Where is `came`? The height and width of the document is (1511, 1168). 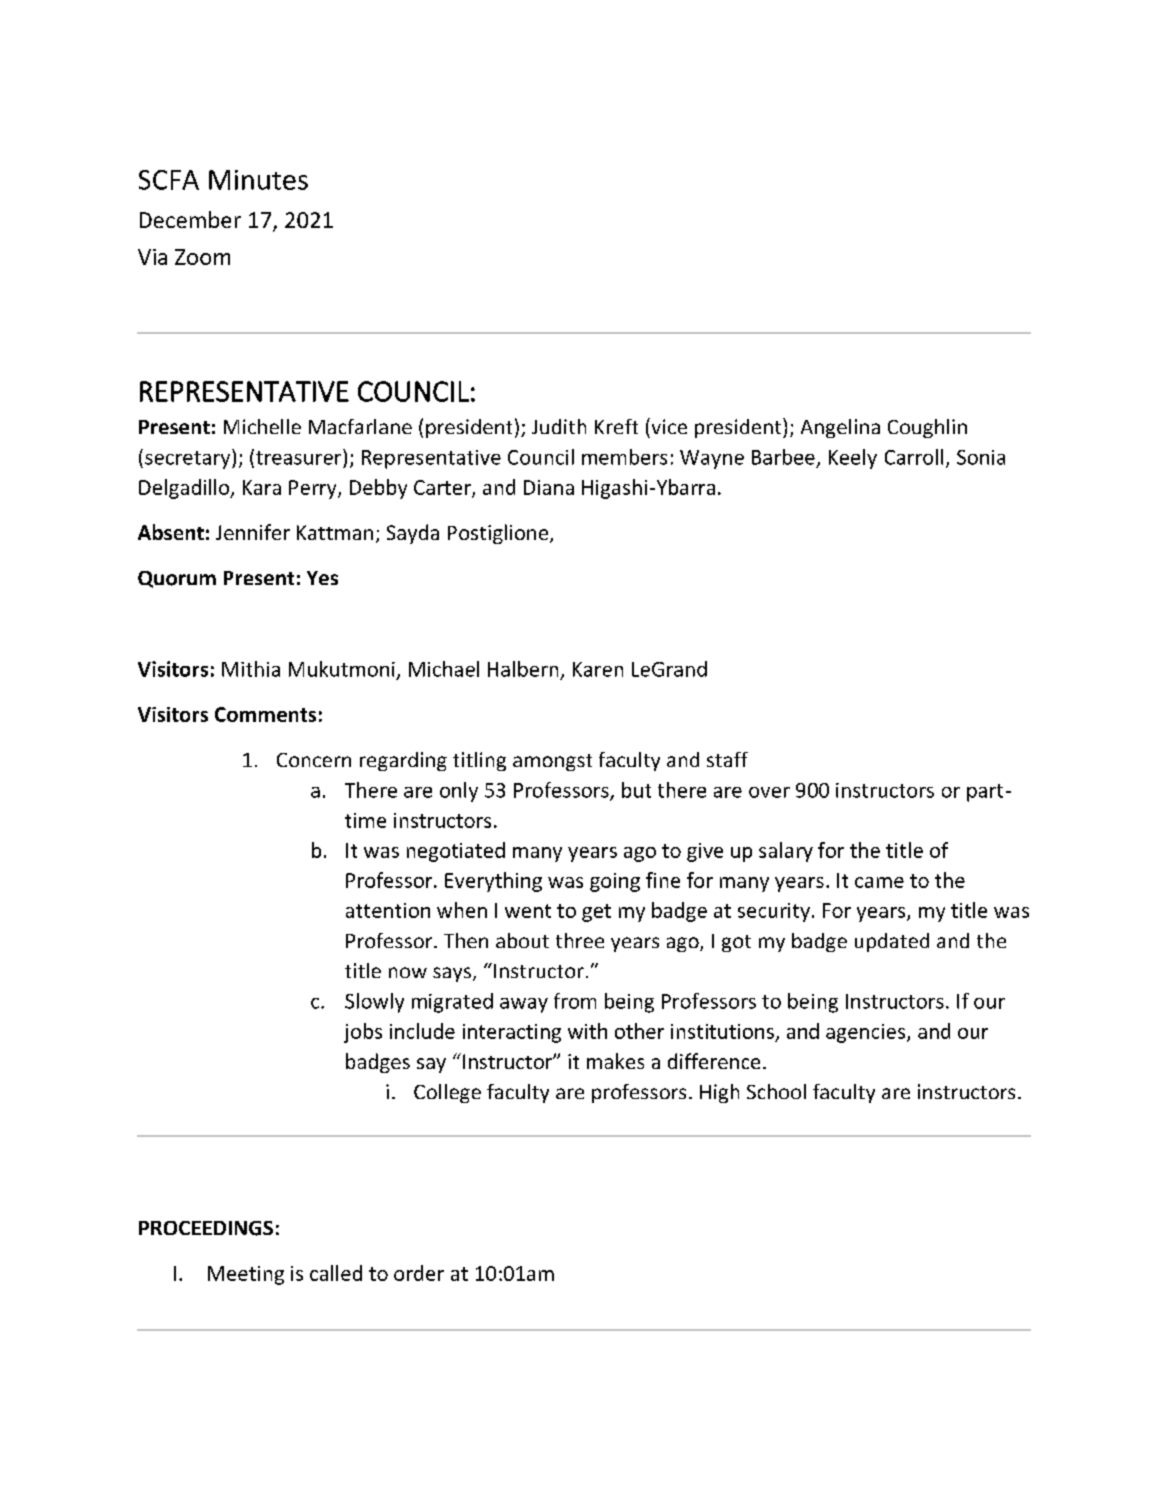 came is located at coordinates (879, 882).
